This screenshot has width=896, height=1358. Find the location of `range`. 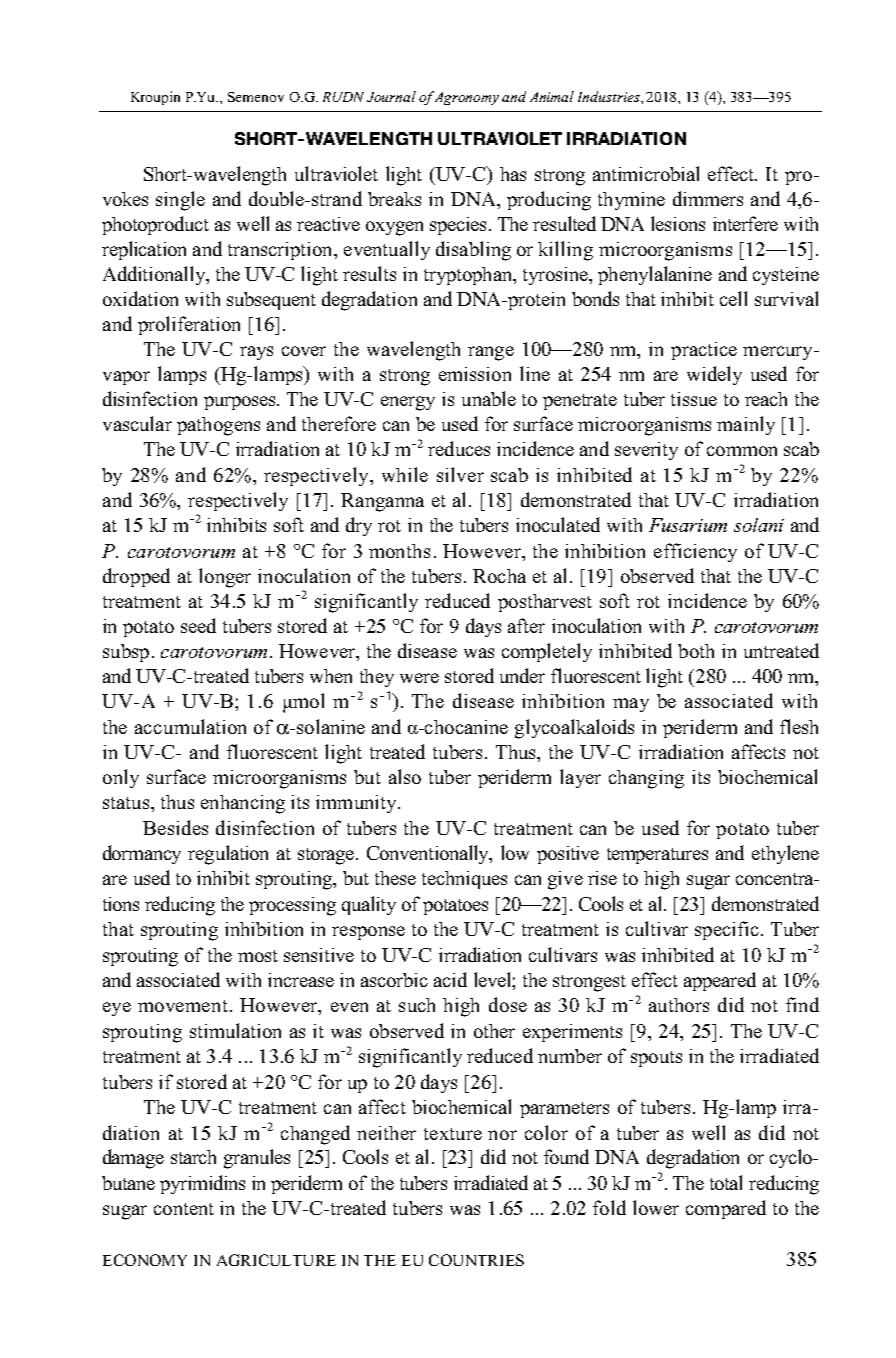

range is located at coordinates (491, 353).
